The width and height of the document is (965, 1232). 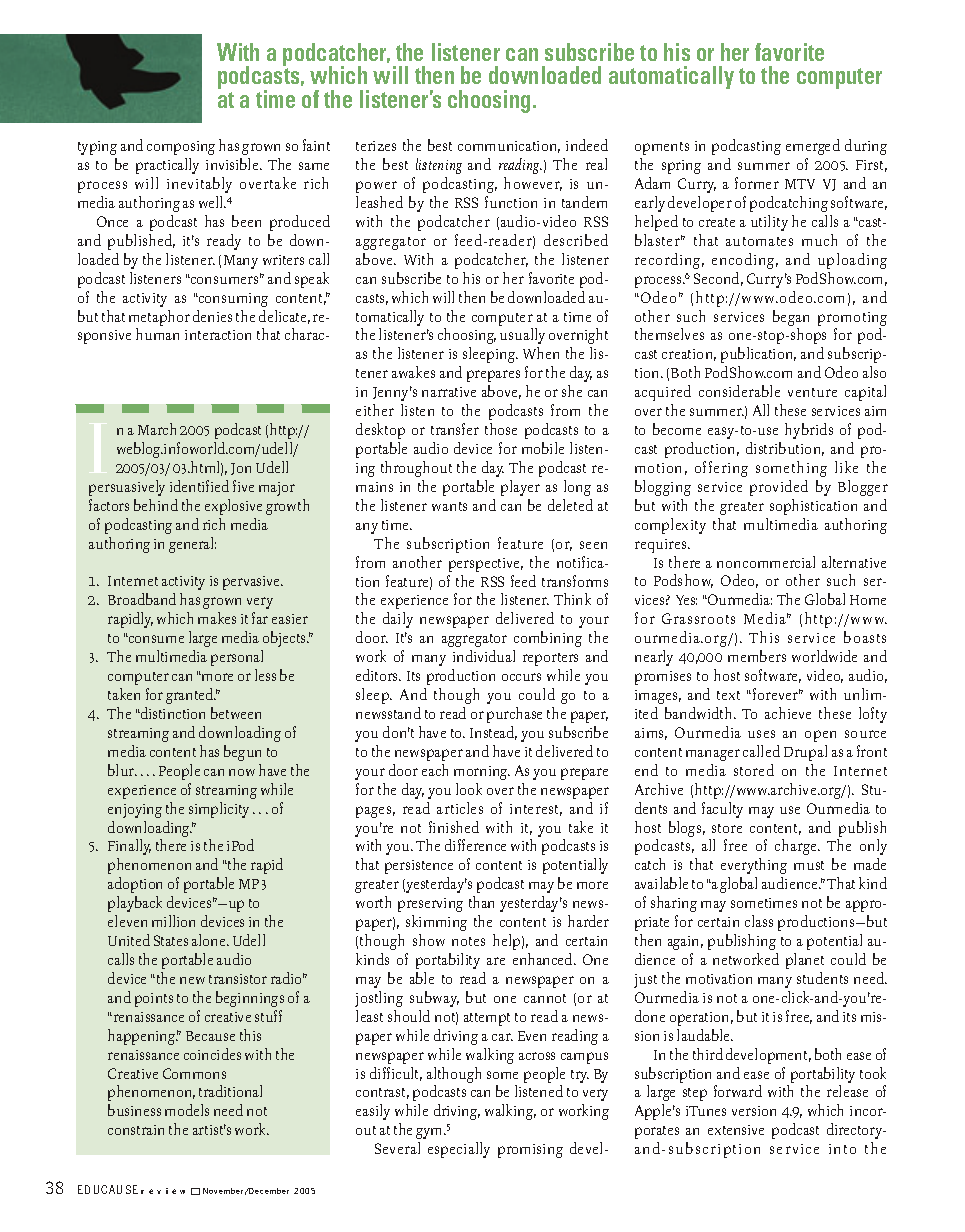 I want to click on extensive, so click(x=736, y=1130).
